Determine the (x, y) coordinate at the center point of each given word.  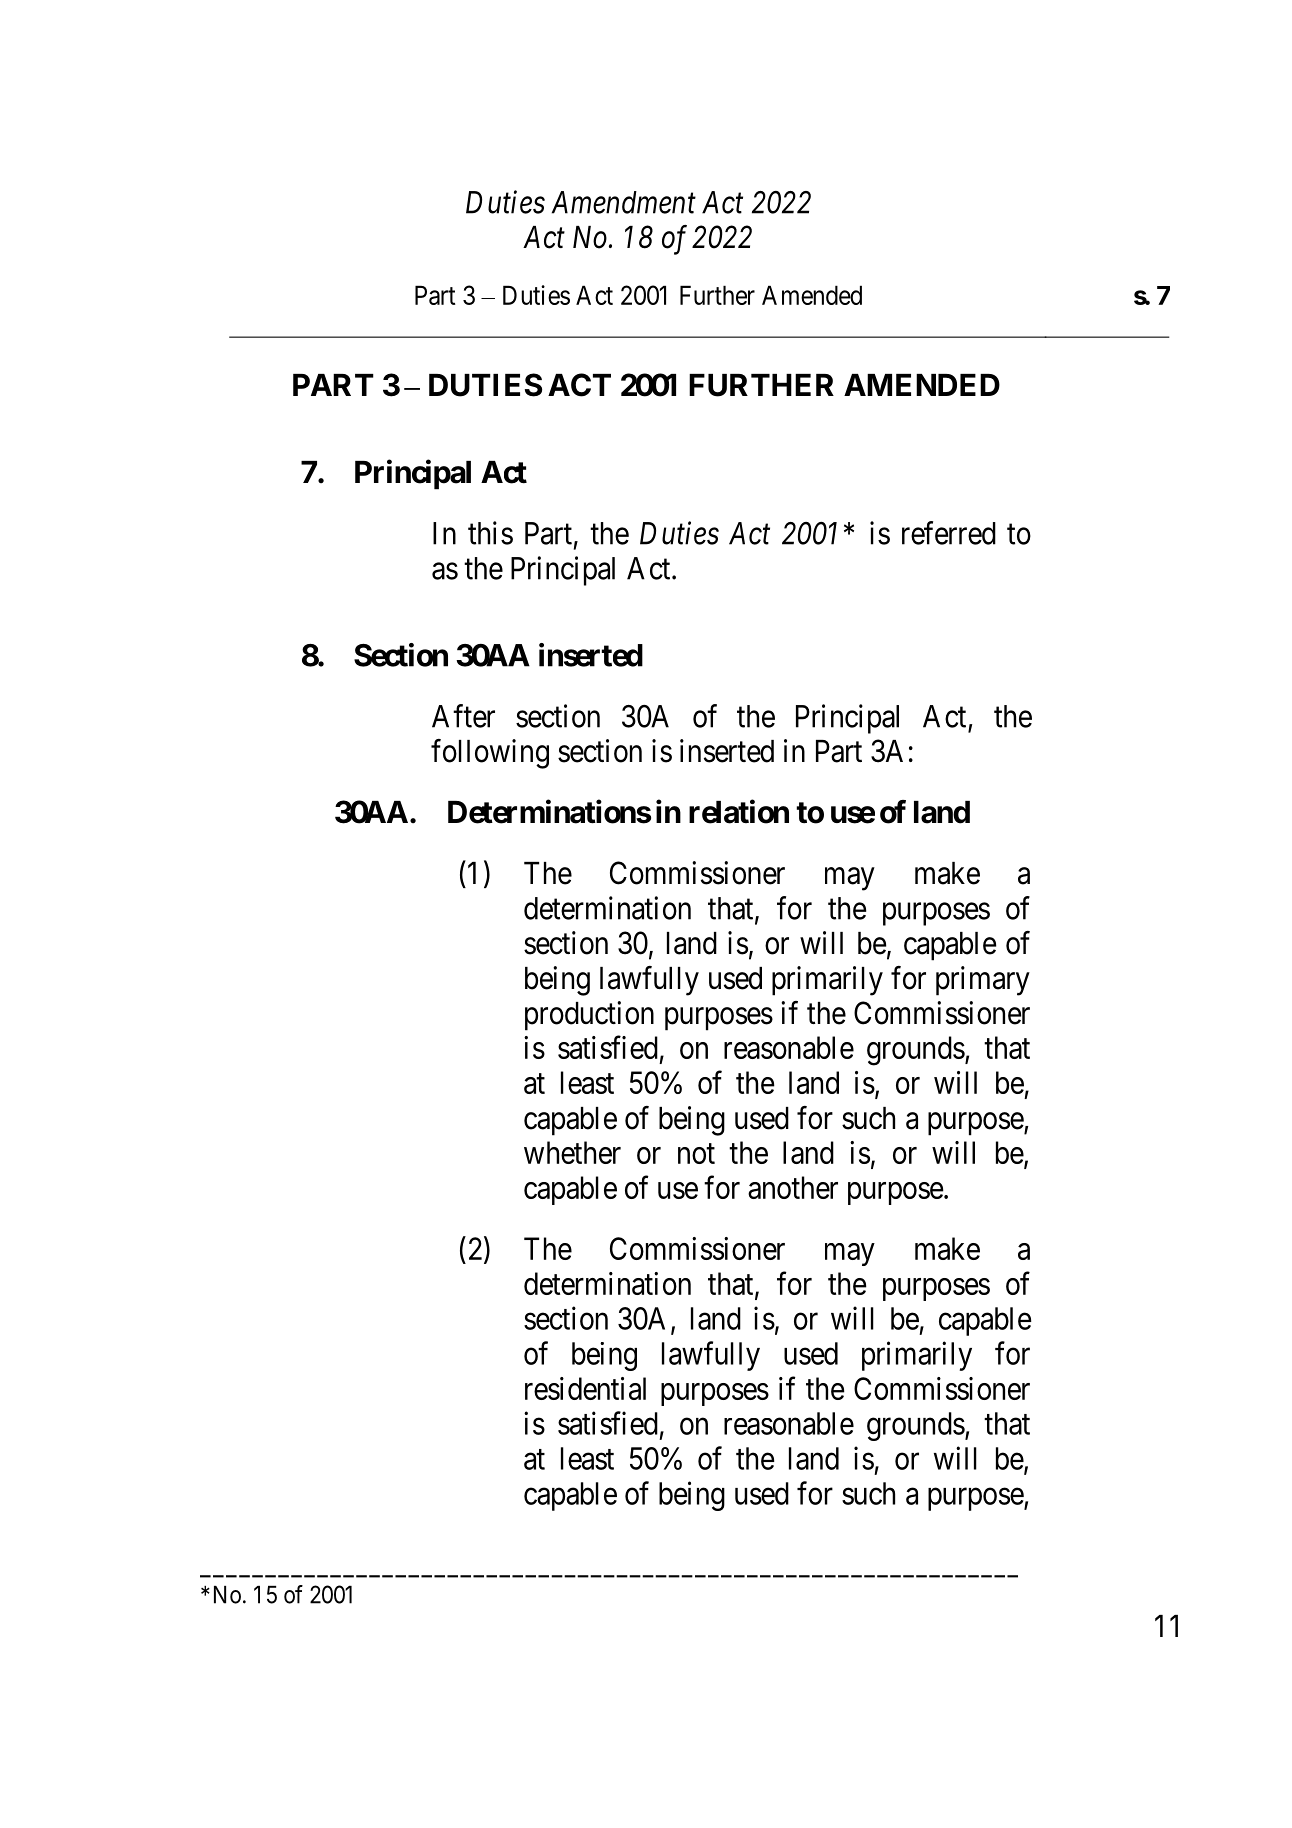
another (793, 1187)
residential (585, 1388)
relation (739, 812)
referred (949, 533)
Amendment (624, 202)
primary (983, 981)
